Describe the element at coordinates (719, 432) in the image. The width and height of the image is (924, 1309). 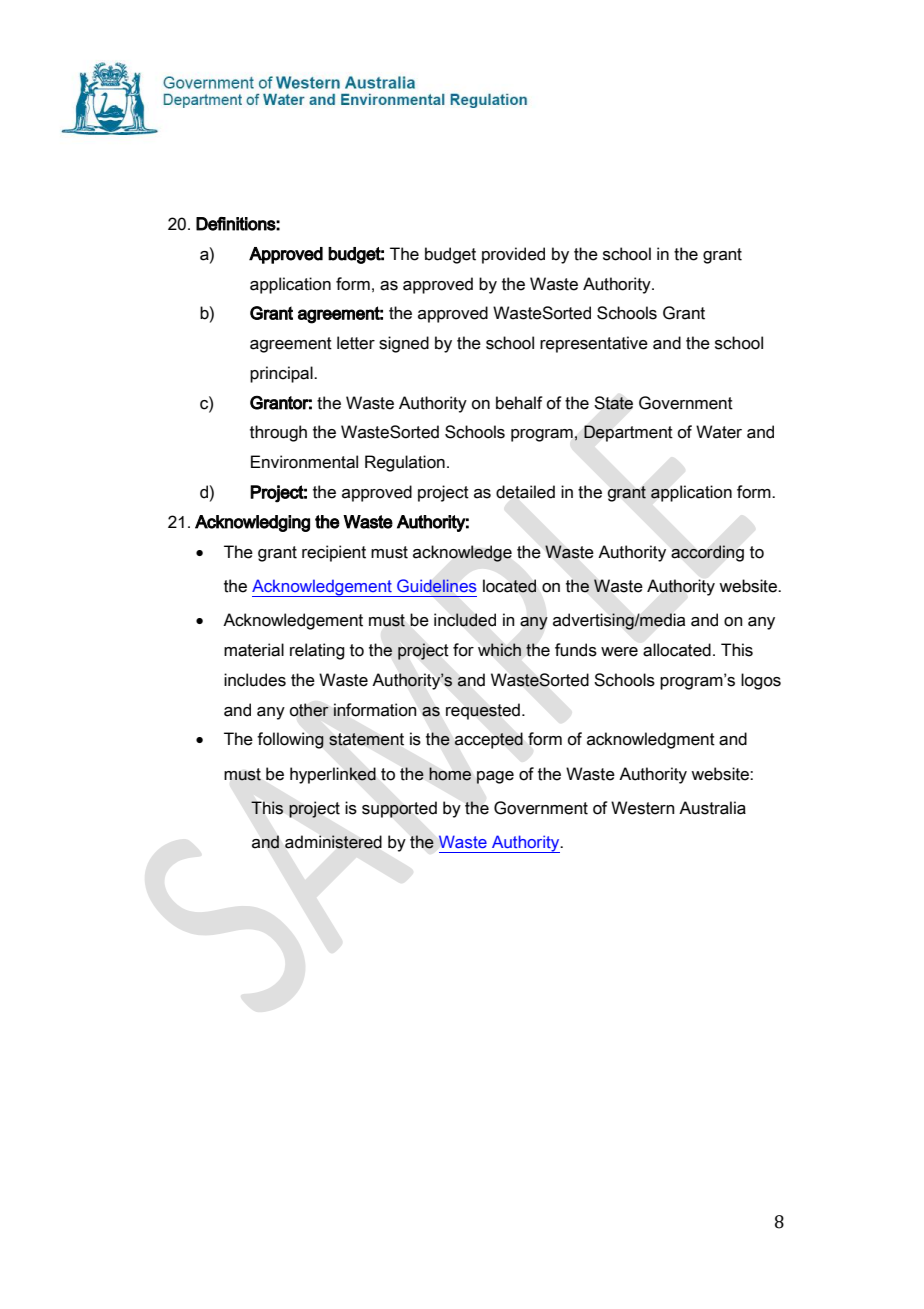
I see `Water` at that location.
